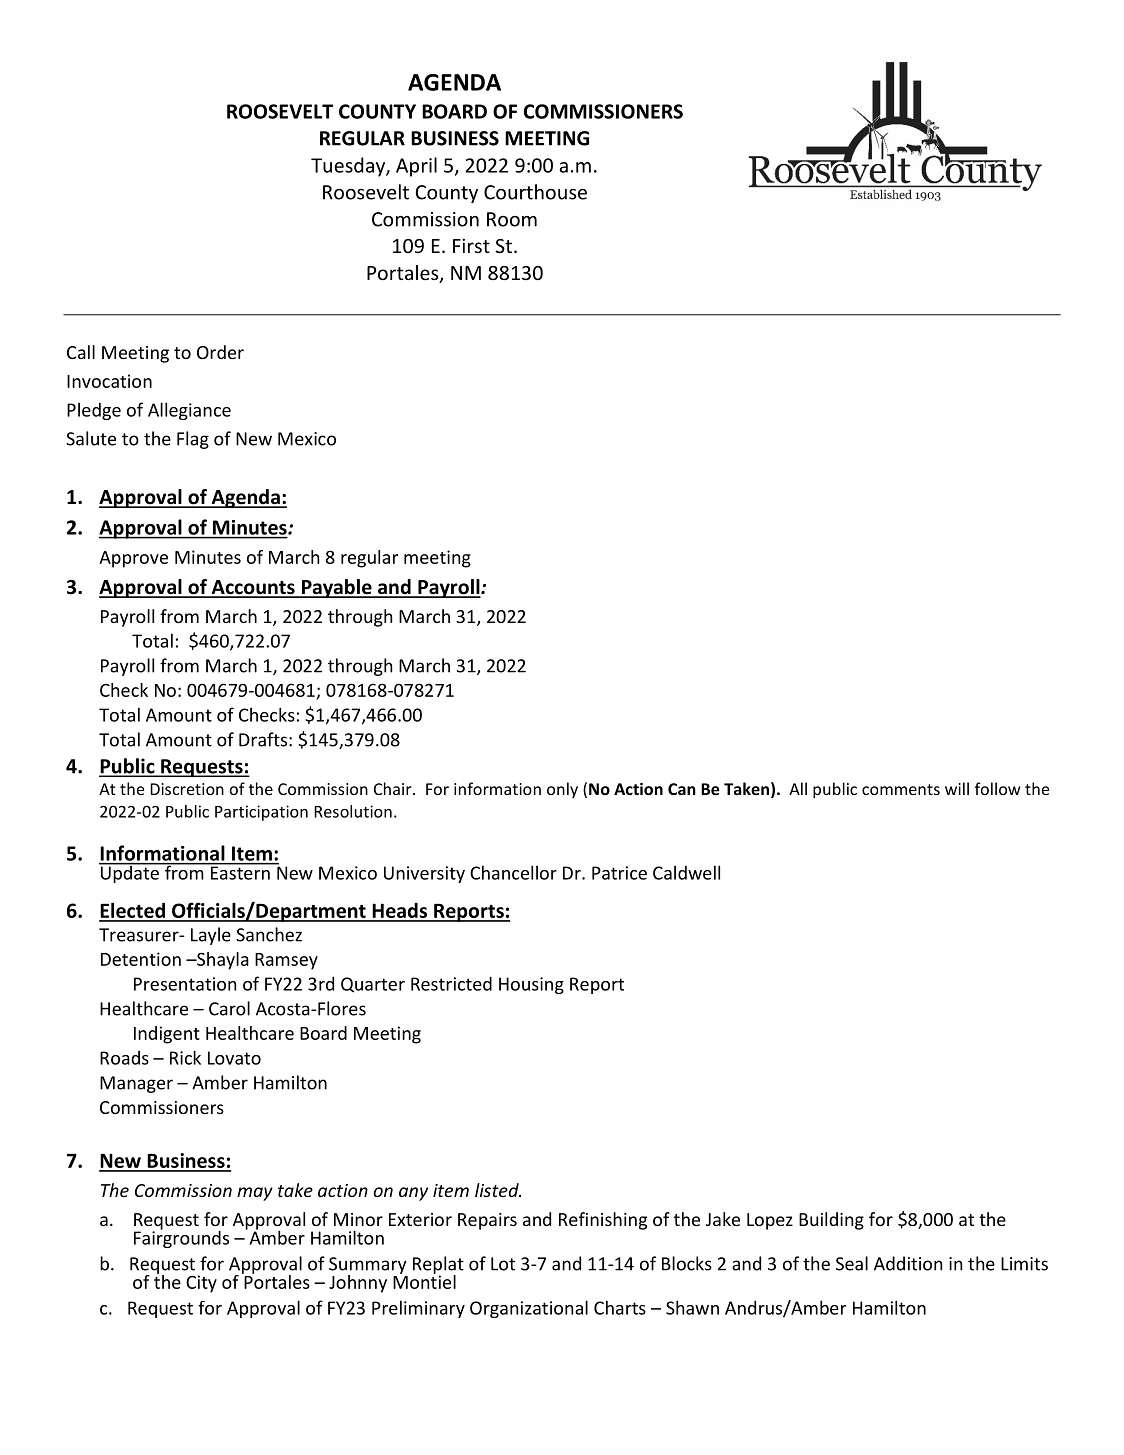  What do you see at coordinates (336, 588) in the document?
I see `Payable` at bounding box center [336, 588].
